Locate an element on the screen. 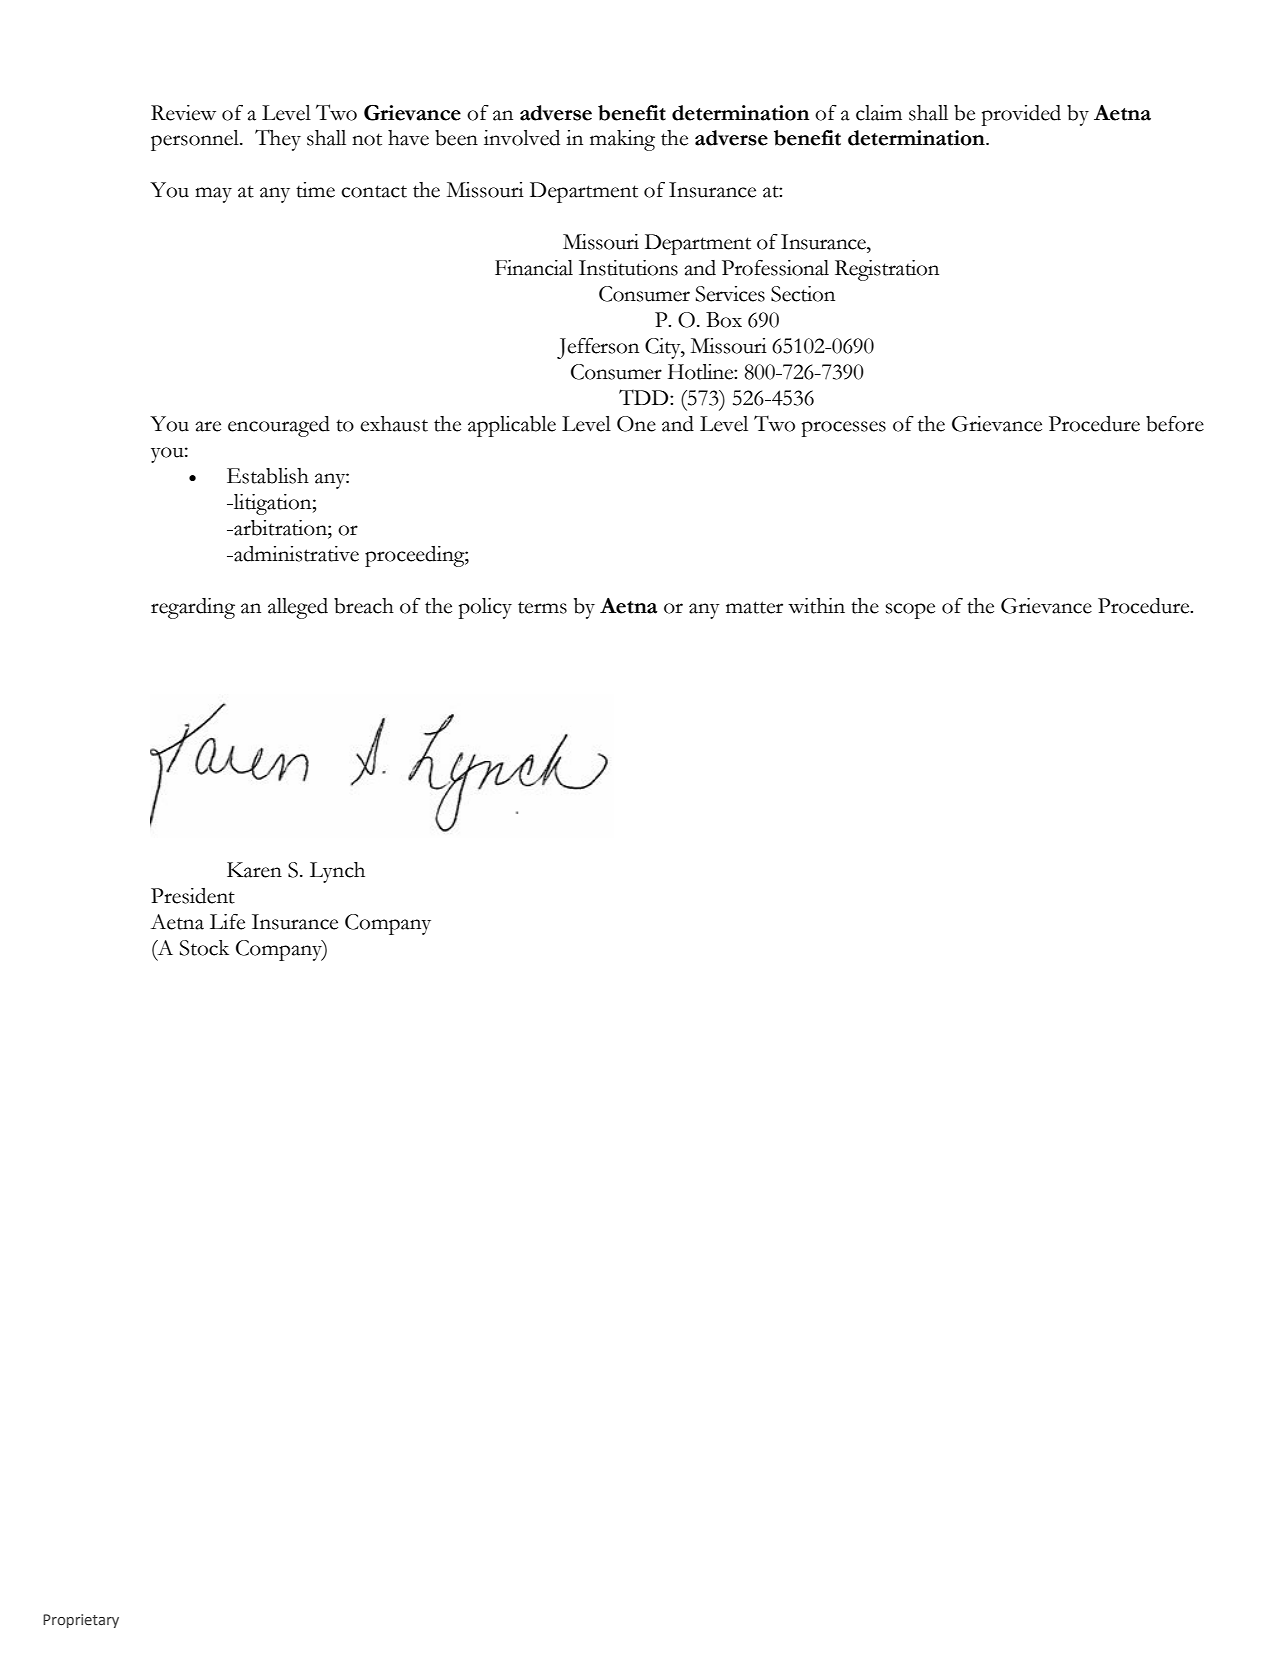 The height and width of the screenshot is (1661, 1283). terms is located at coordinates (542, 607).
